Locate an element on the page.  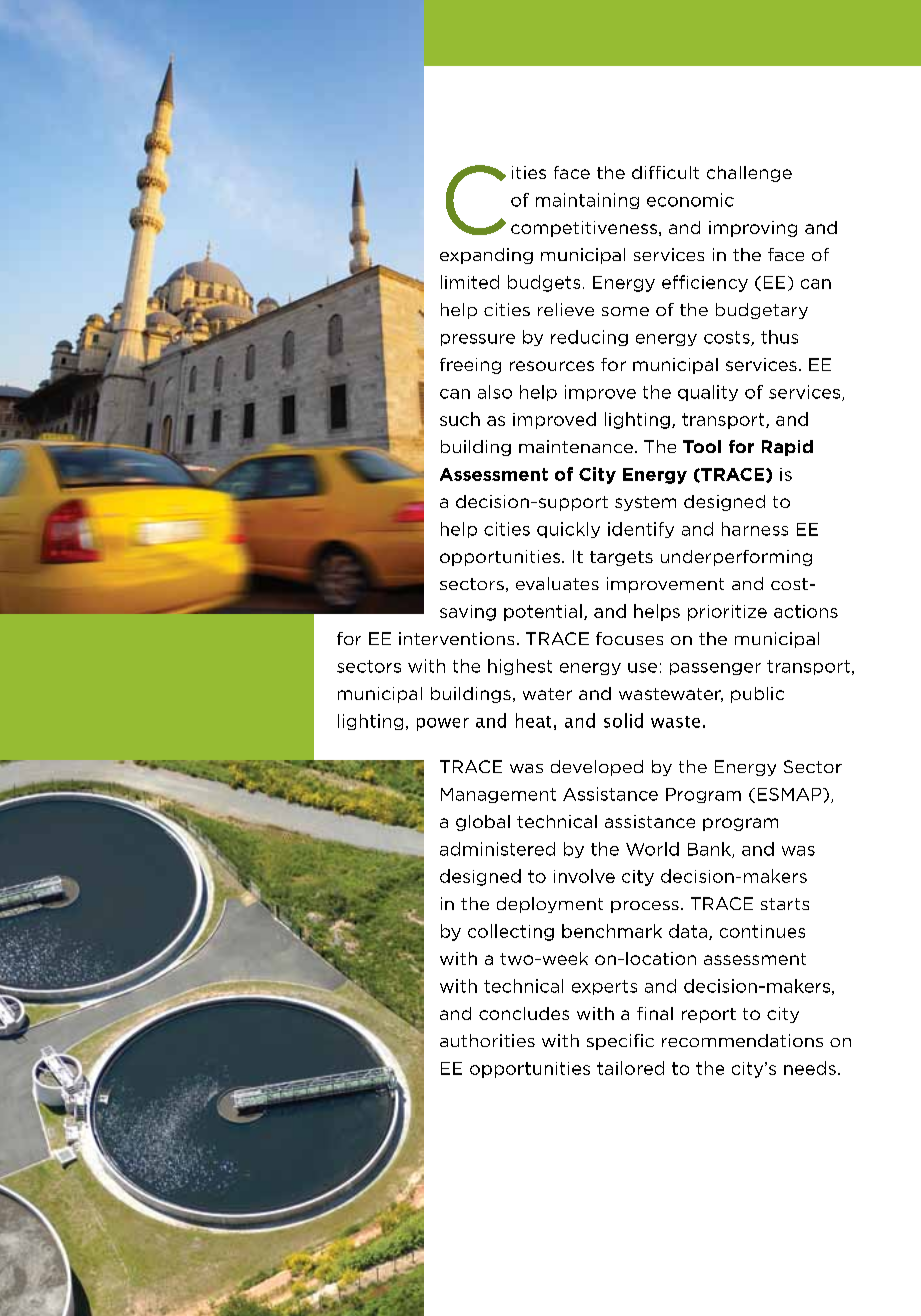
specific is located at coordinates (620, 1042).
